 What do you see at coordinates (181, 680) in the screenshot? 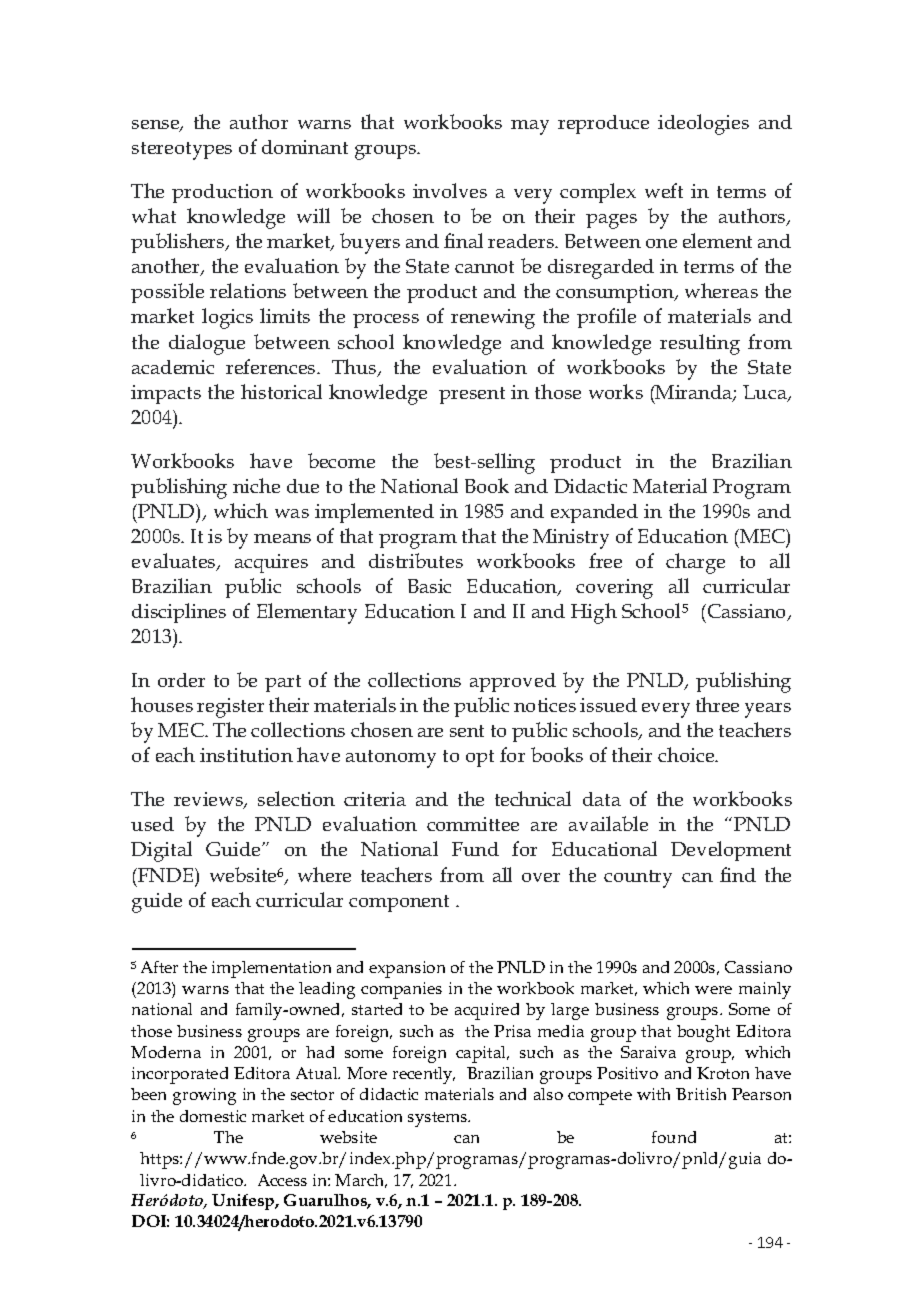
I see `order` at bounding box center [181, 680].
